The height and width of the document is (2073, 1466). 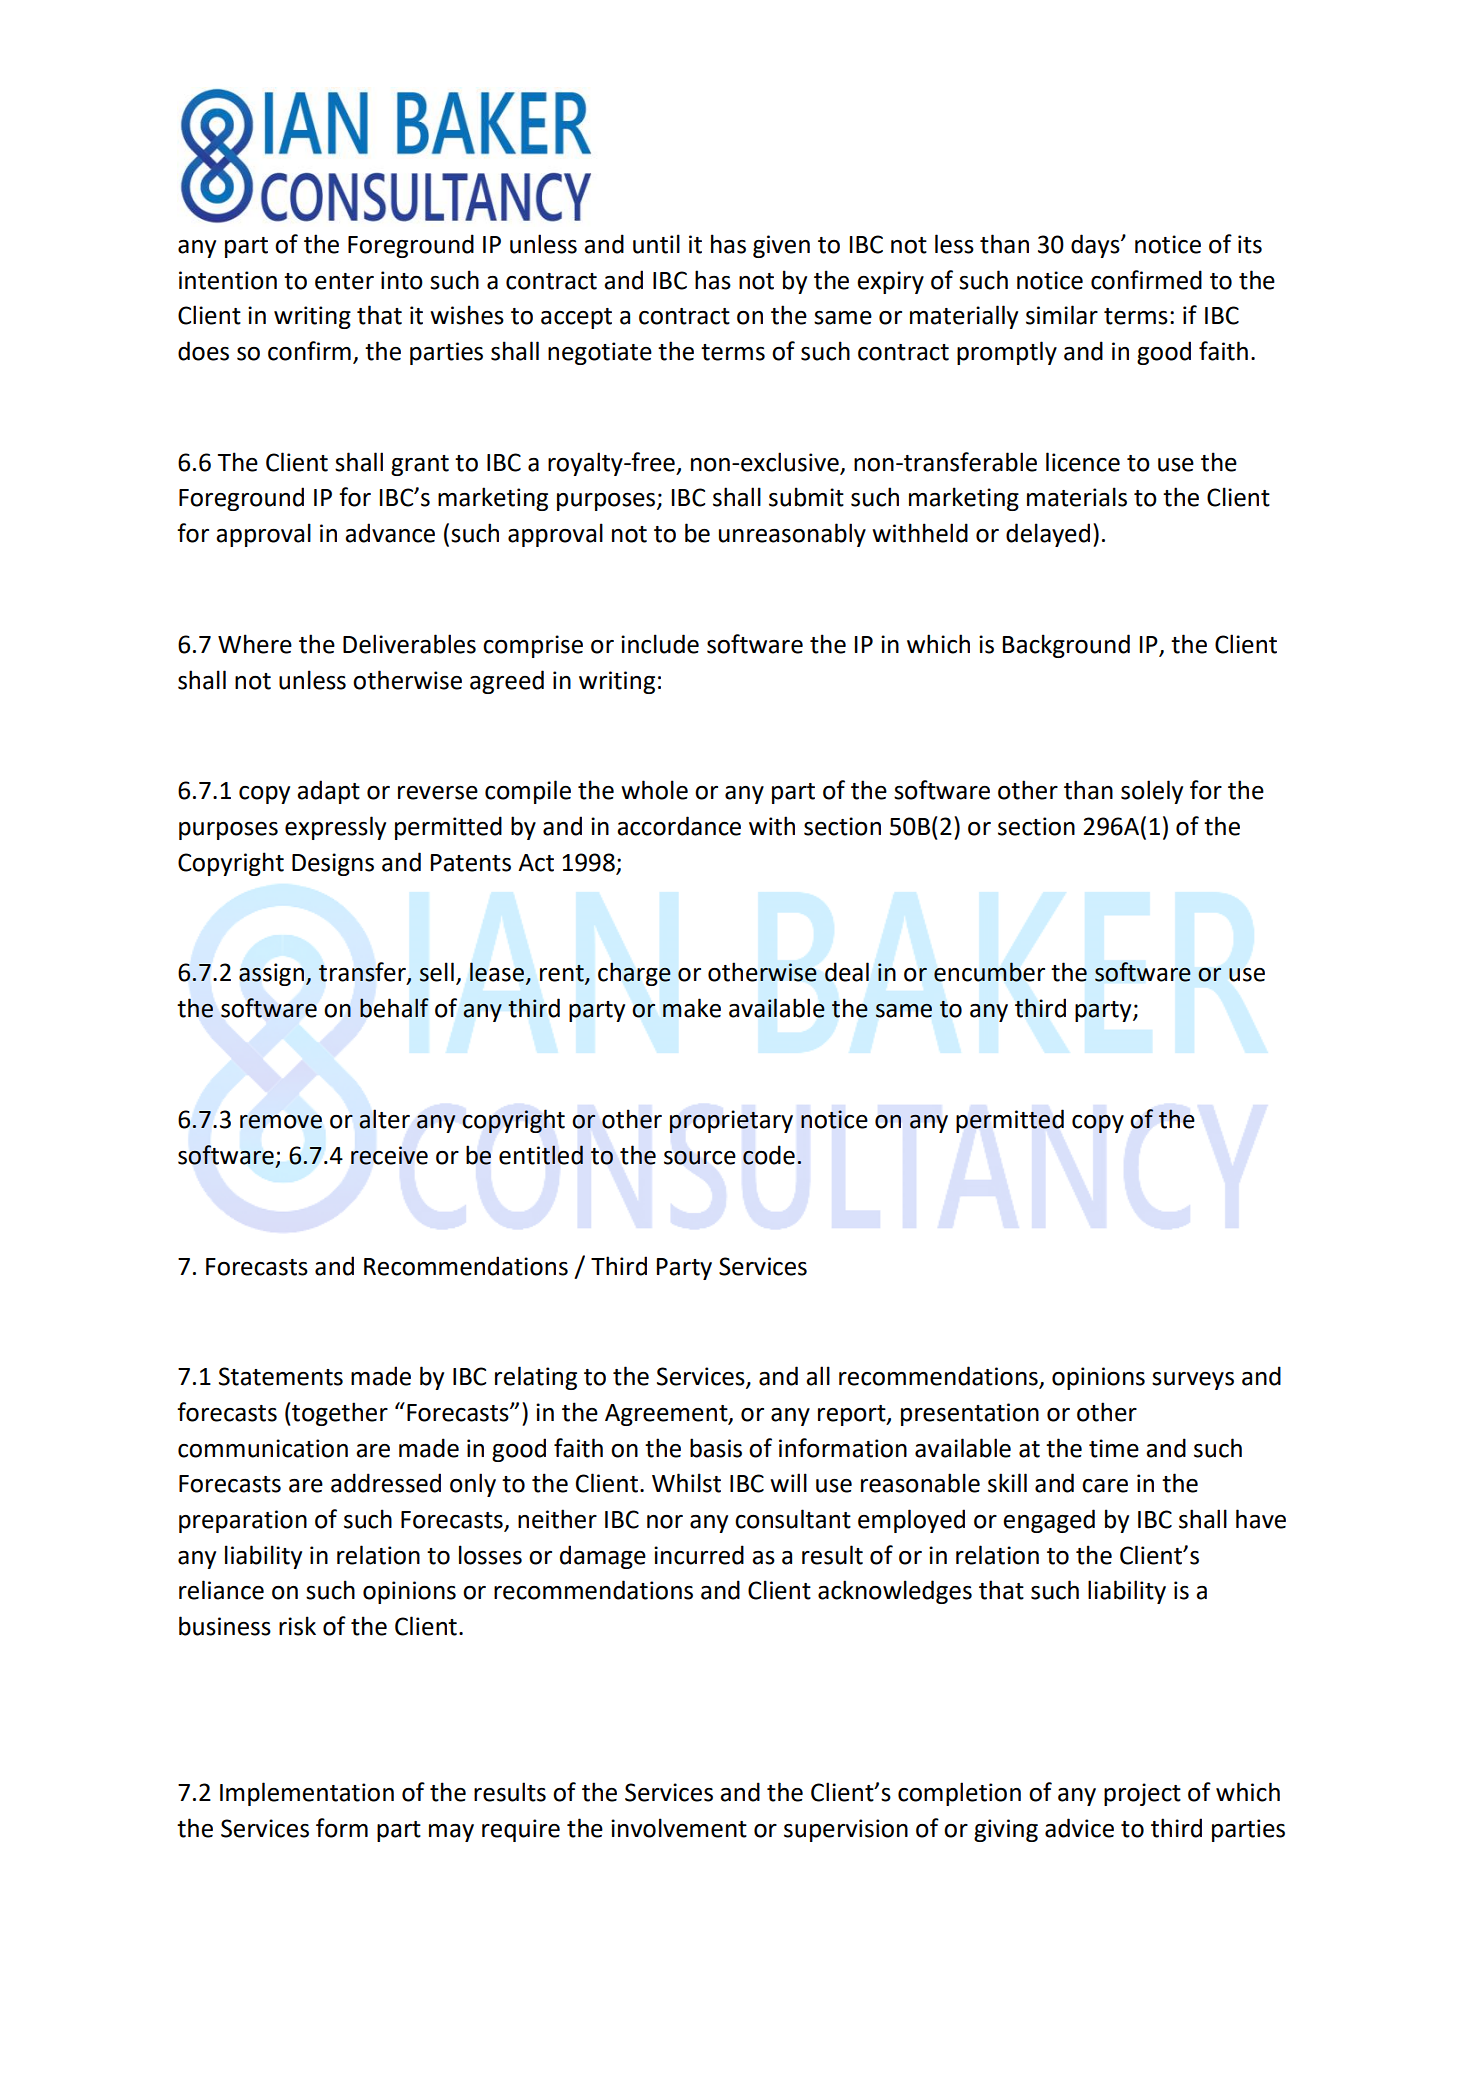 What do you see at coordinates (1105, 1486) in the document?
I see `care` at bounding box center [1105, 1486].
